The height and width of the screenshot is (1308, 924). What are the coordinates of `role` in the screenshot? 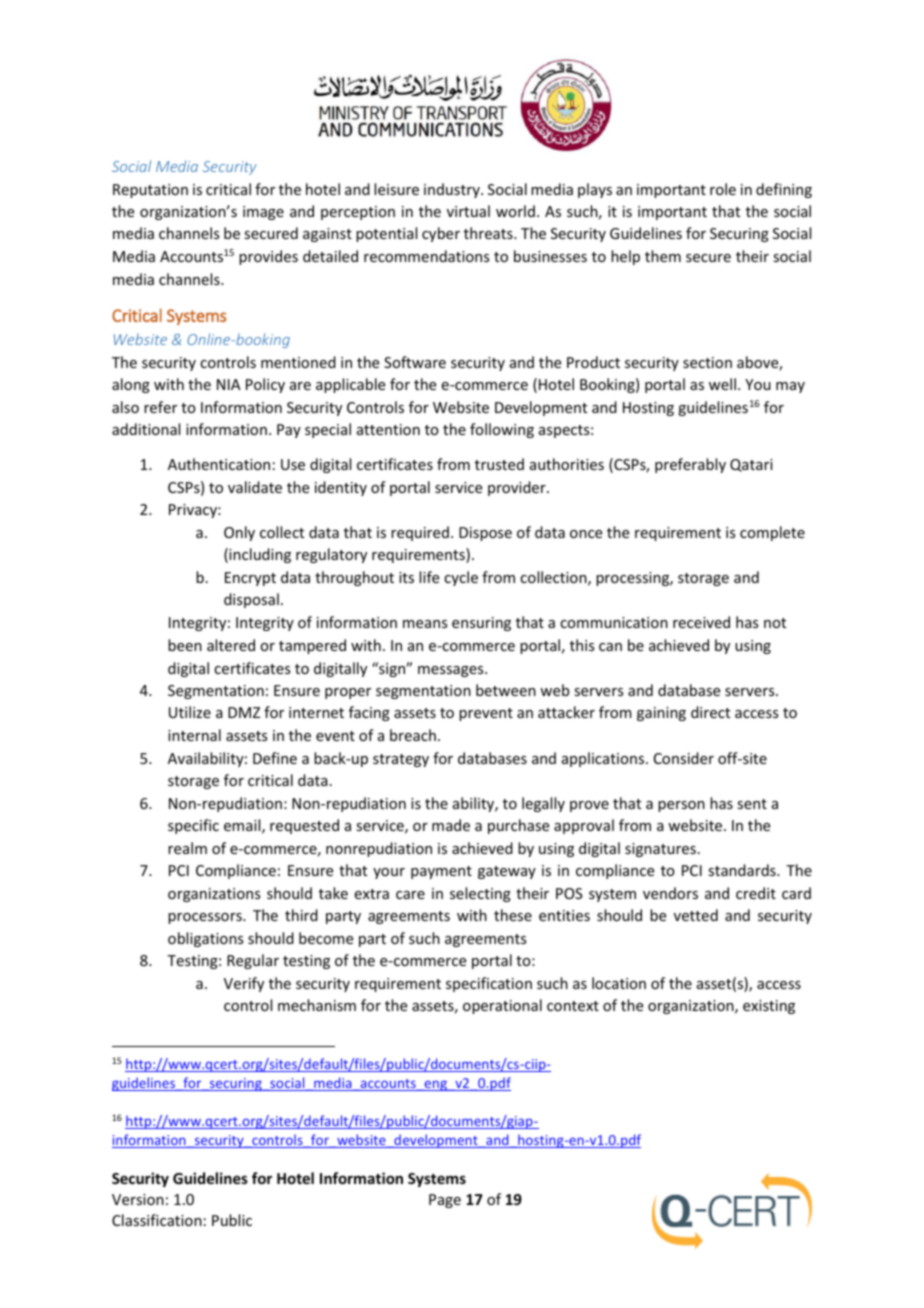 It's located at (723, 189).
